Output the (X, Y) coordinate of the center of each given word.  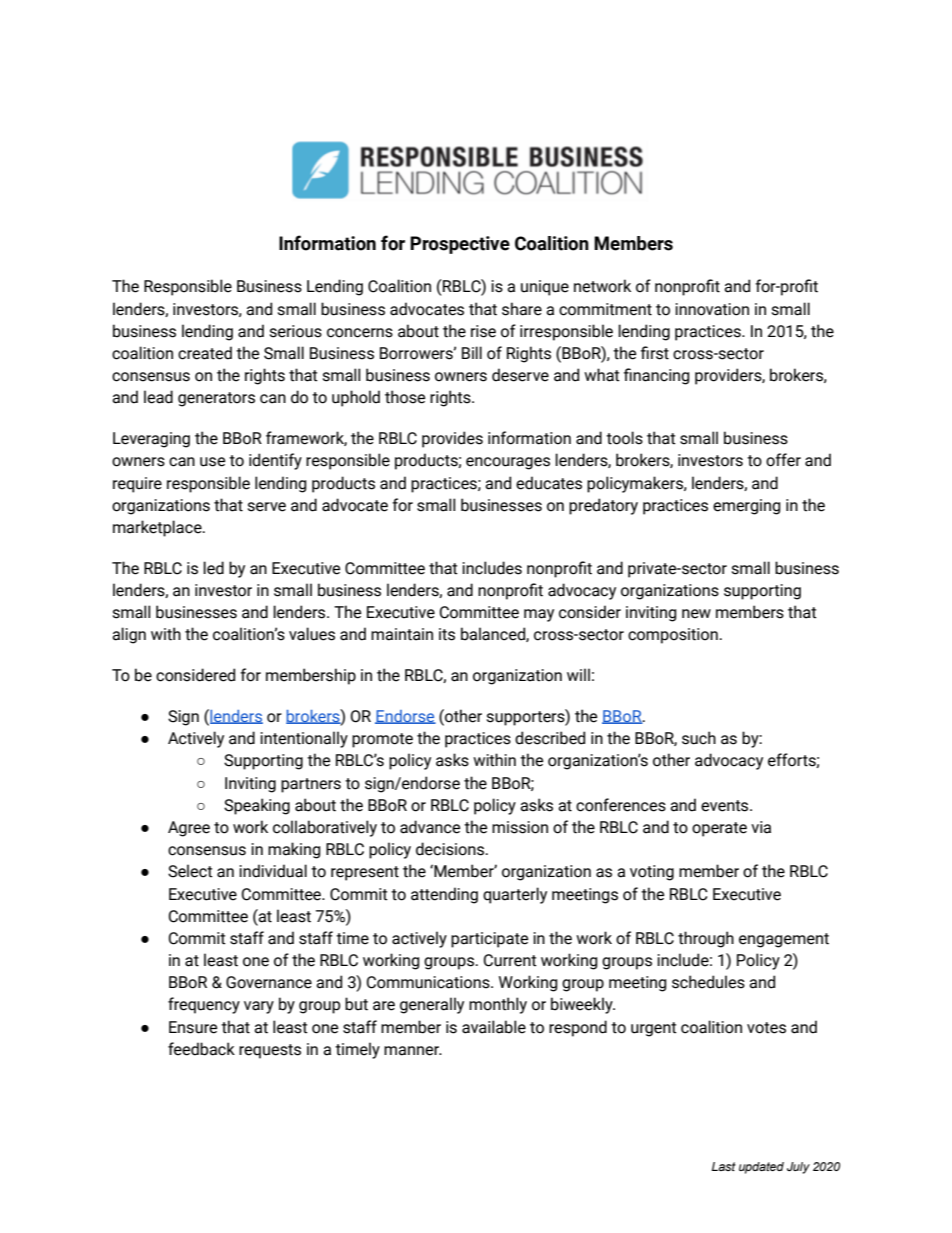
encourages (508, 463)
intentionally (304, 739)
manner (412, 1051)
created (205, 353)
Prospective (460, 245)
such (699, 738)
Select (190, 871)
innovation (712, 309)
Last (724, 1166)
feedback (201, 1049)
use (212, 462)
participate (489, 940)
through (706, 939)
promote (382, 740)
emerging (746, 507)
